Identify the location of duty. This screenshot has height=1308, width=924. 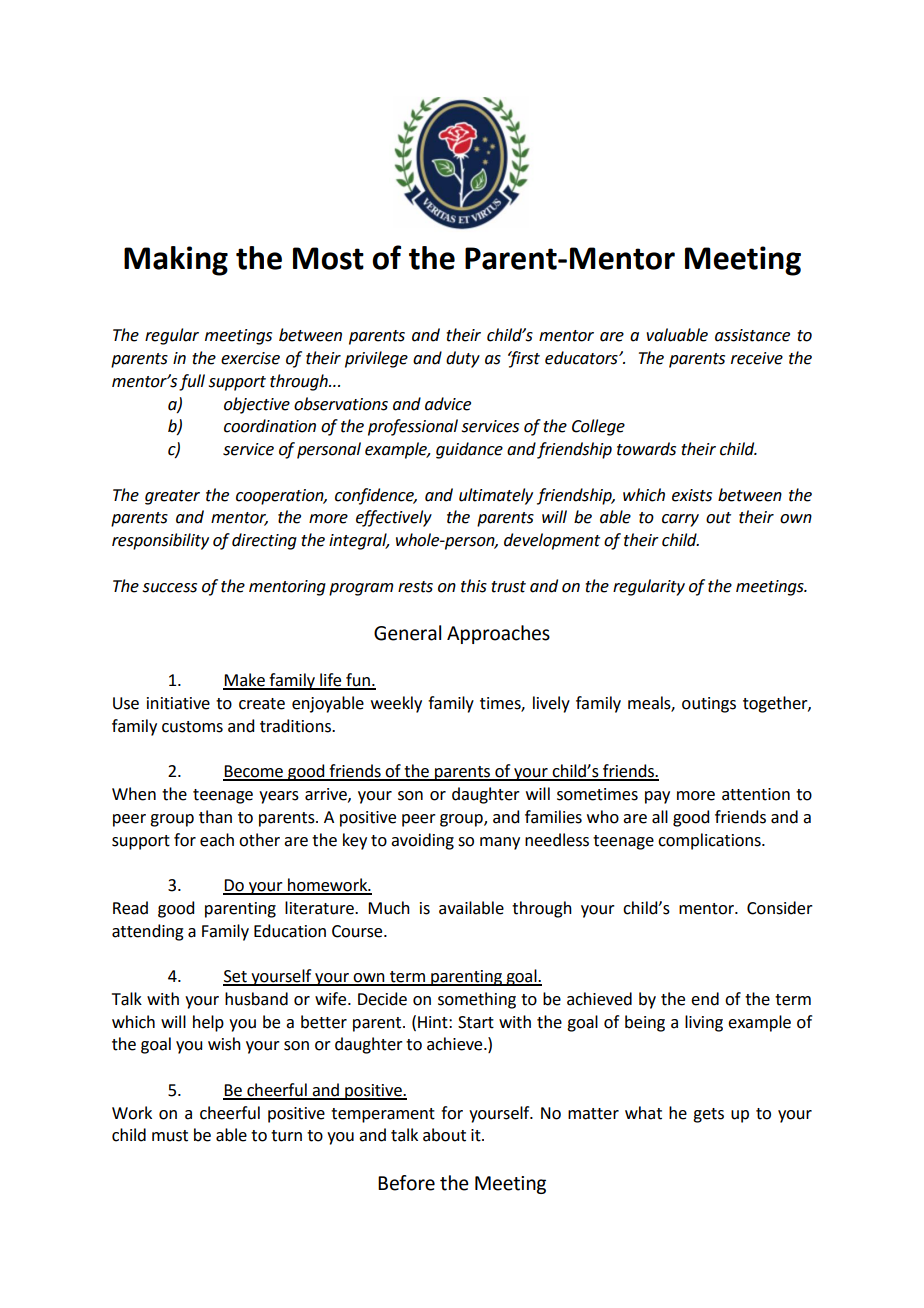
(463, 359).
